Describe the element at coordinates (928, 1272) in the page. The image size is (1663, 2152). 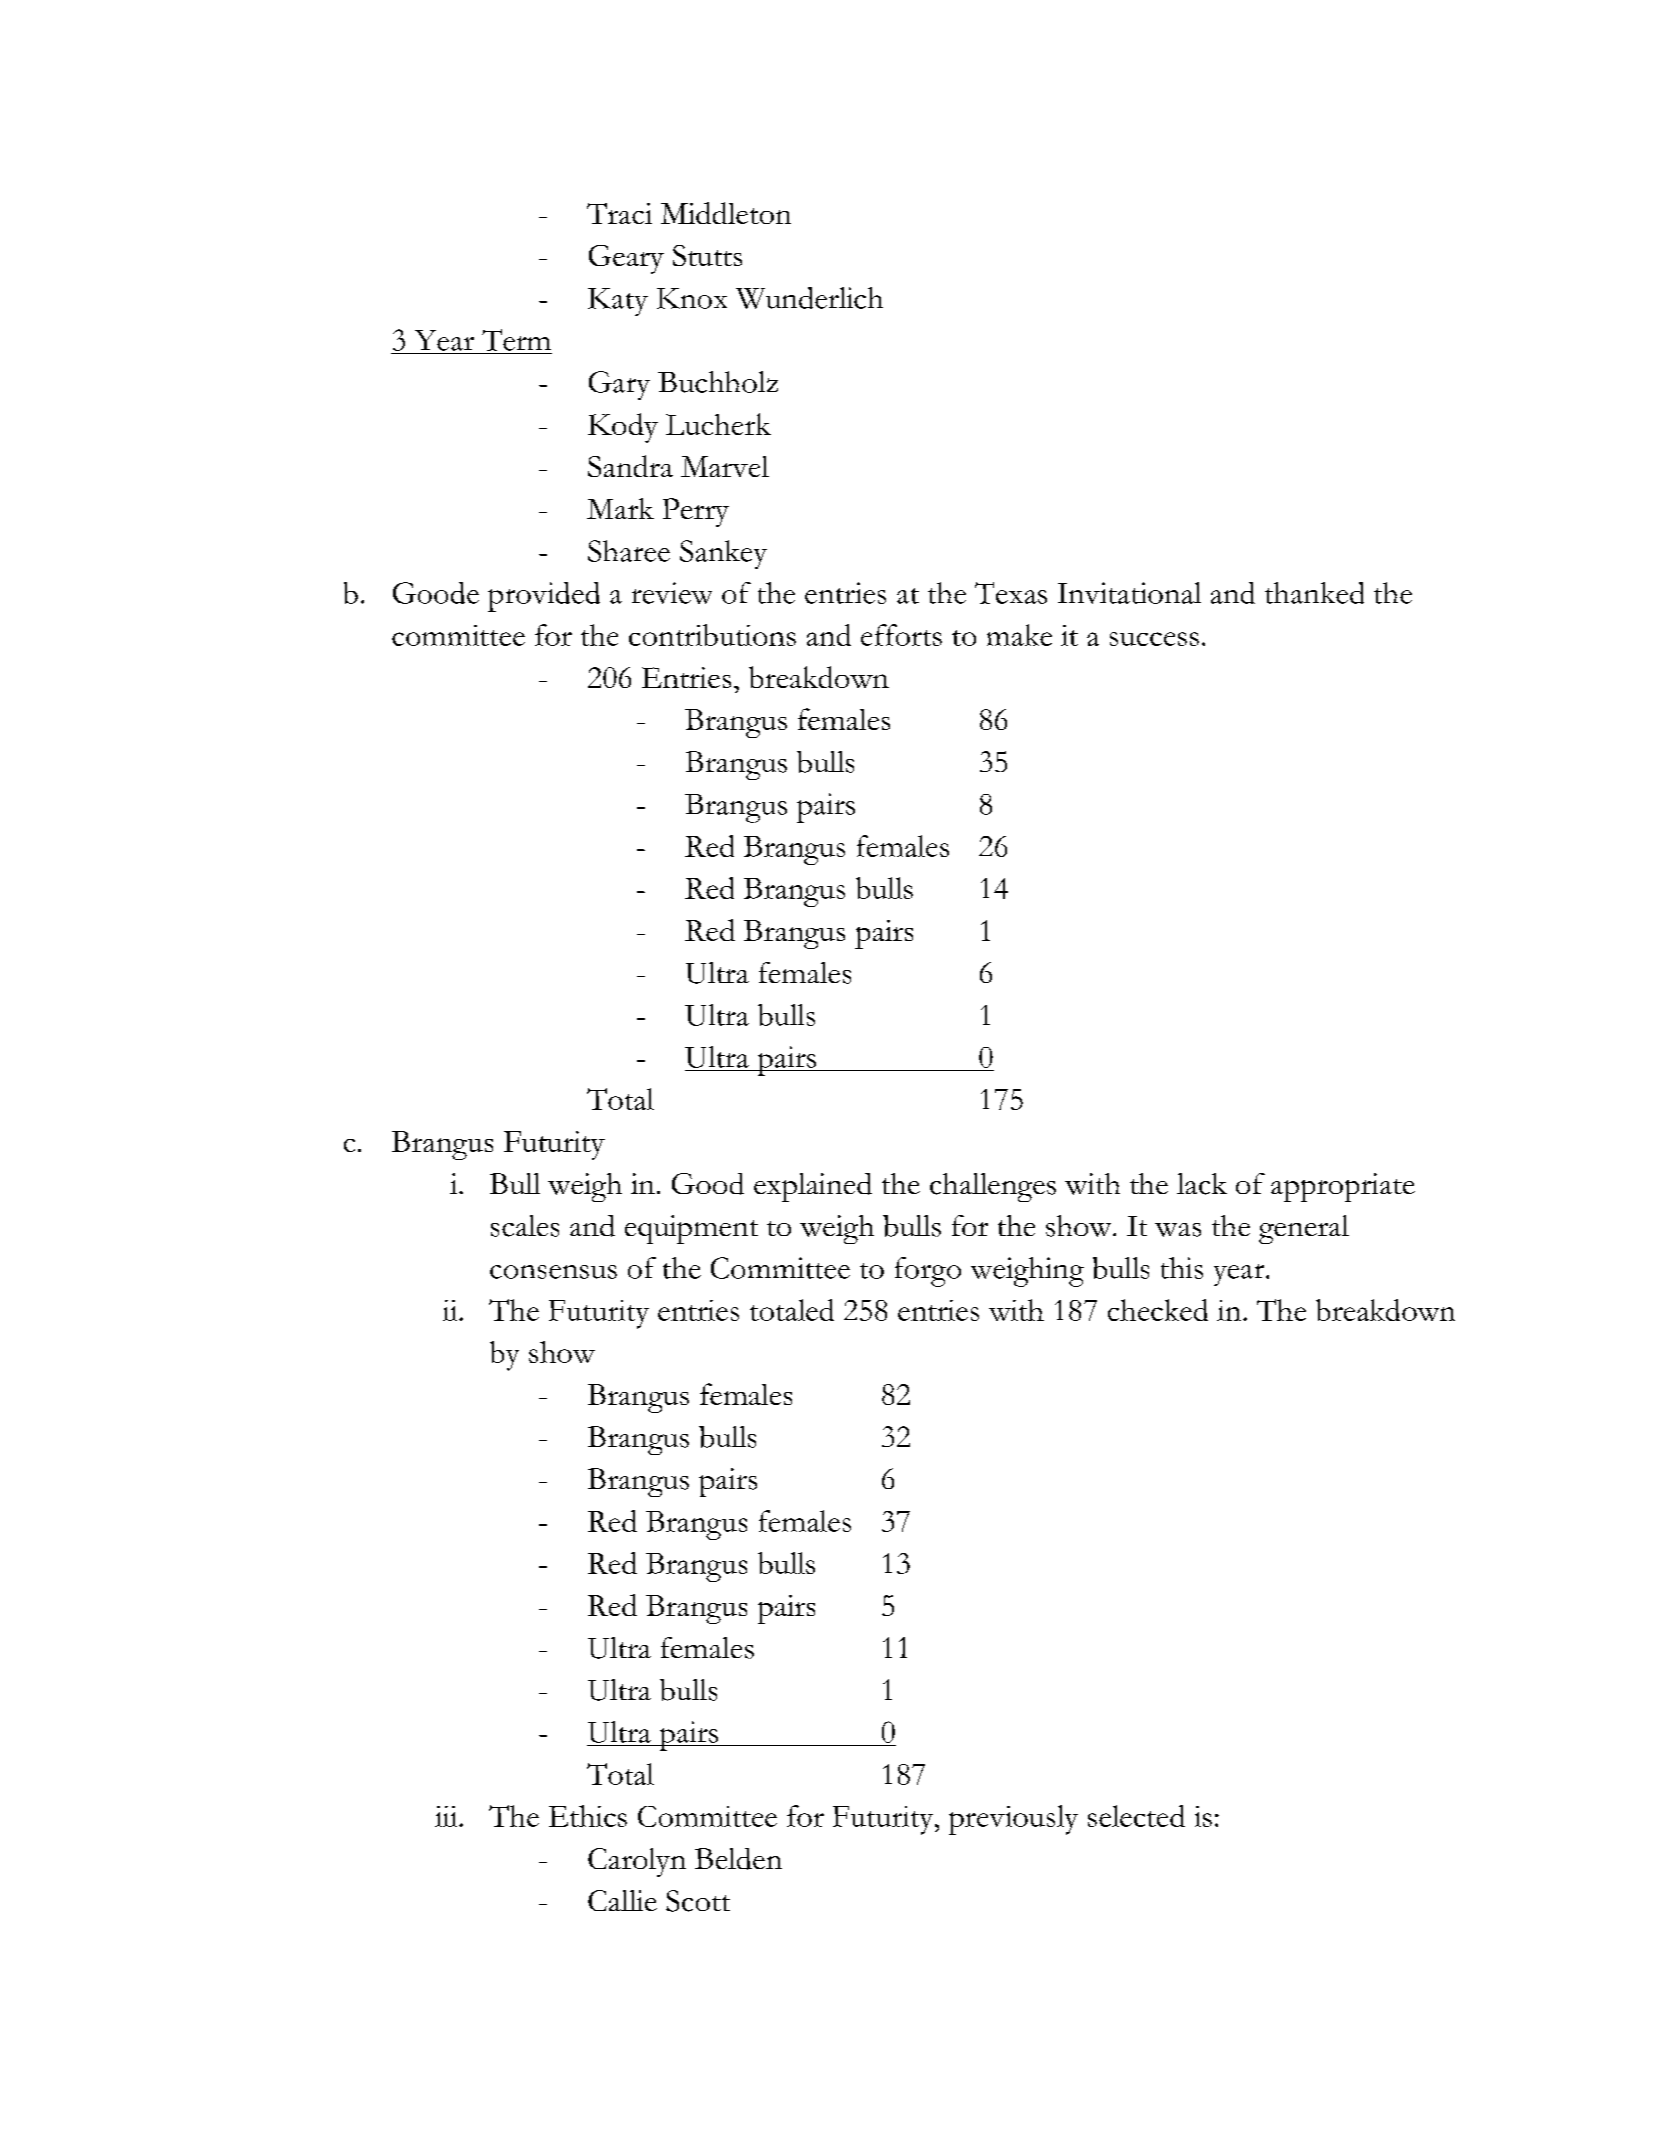
I see `forgo` at that location.
